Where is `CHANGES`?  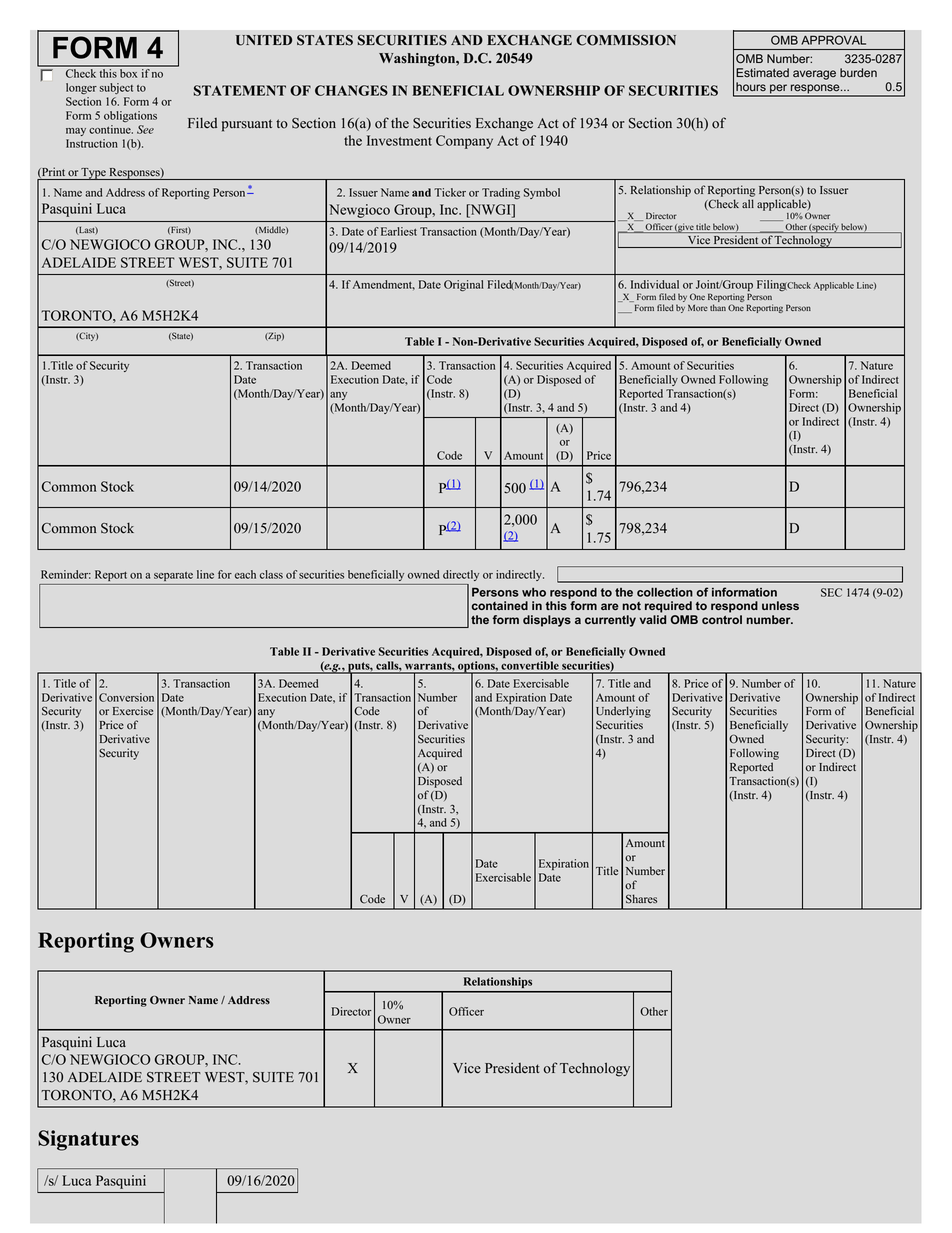 CHANGES is located at coordinates (351, 90).
